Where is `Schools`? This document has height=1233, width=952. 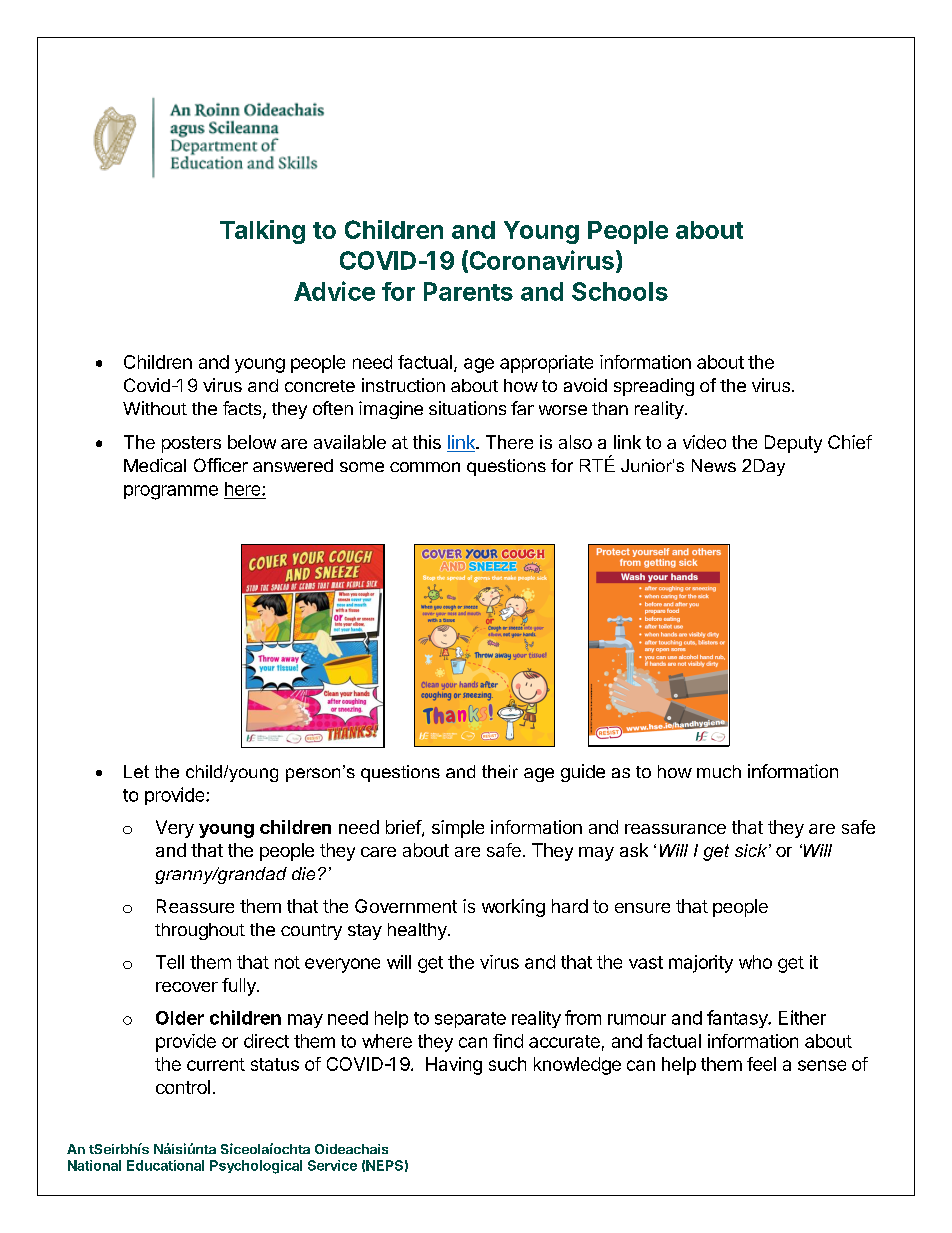 Schools is located at coordinates (620, 291).
